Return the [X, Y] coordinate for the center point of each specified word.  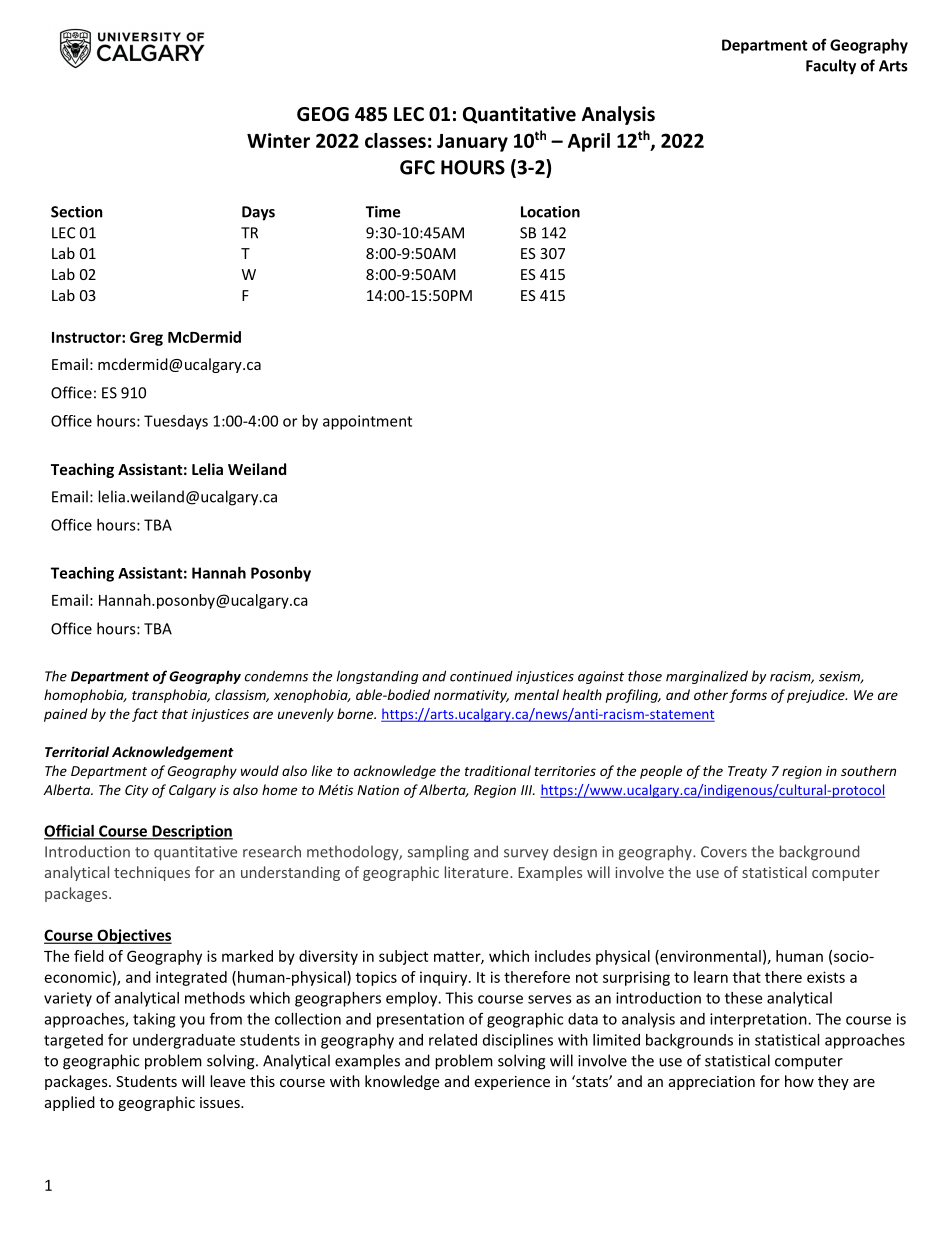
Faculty [831, 67]
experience [512, 1083]
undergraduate [184, 1041]
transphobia [171, 696]
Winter [278, 140]
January [472, 143]
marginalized [707, 677]
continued [481, 676]
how [799, 1081]
